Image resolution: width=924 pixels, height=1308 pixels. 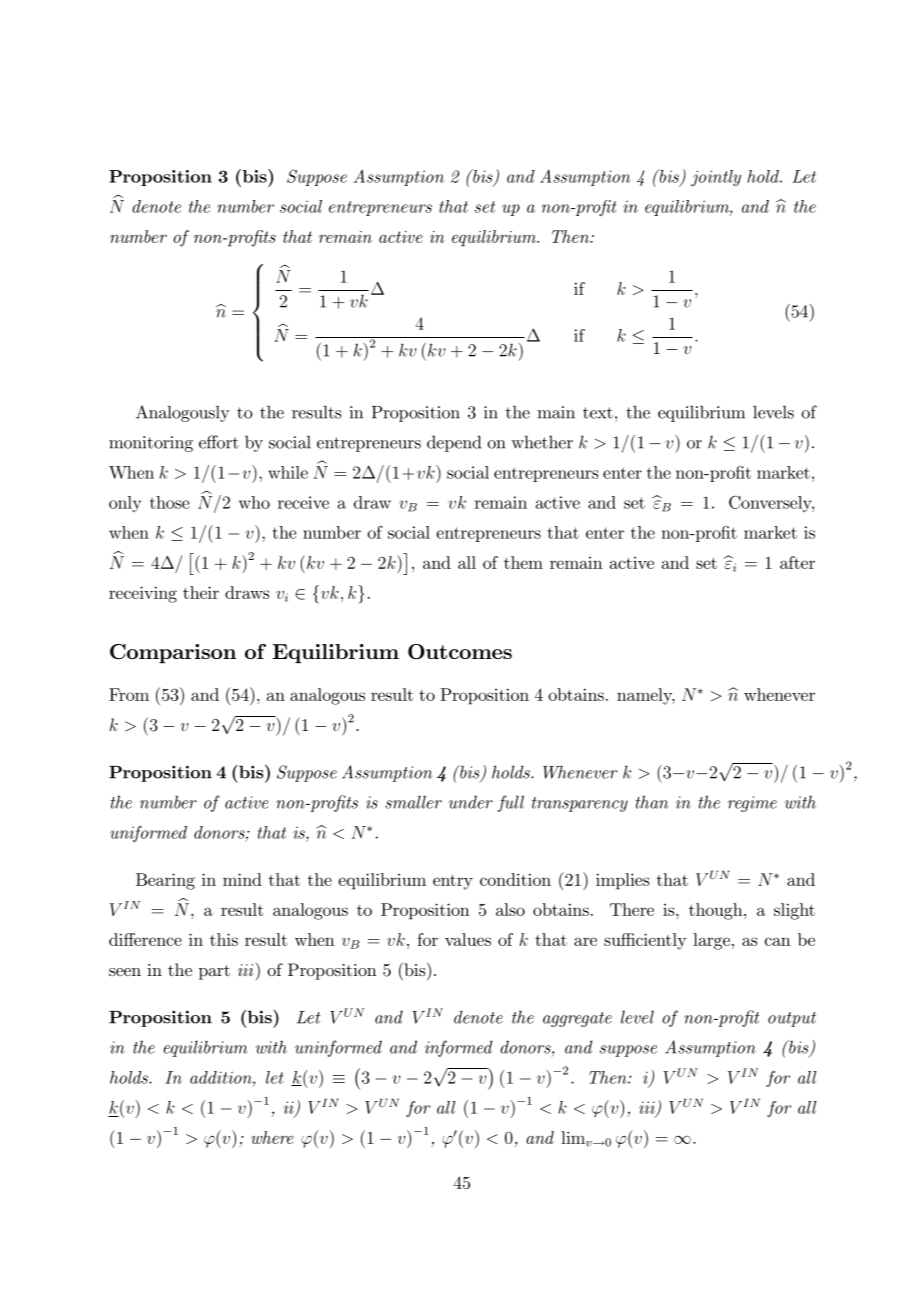 What do you see at coordinates (598, 413) in the screenshot?
I see `text` at bounding box center [598, 413].
